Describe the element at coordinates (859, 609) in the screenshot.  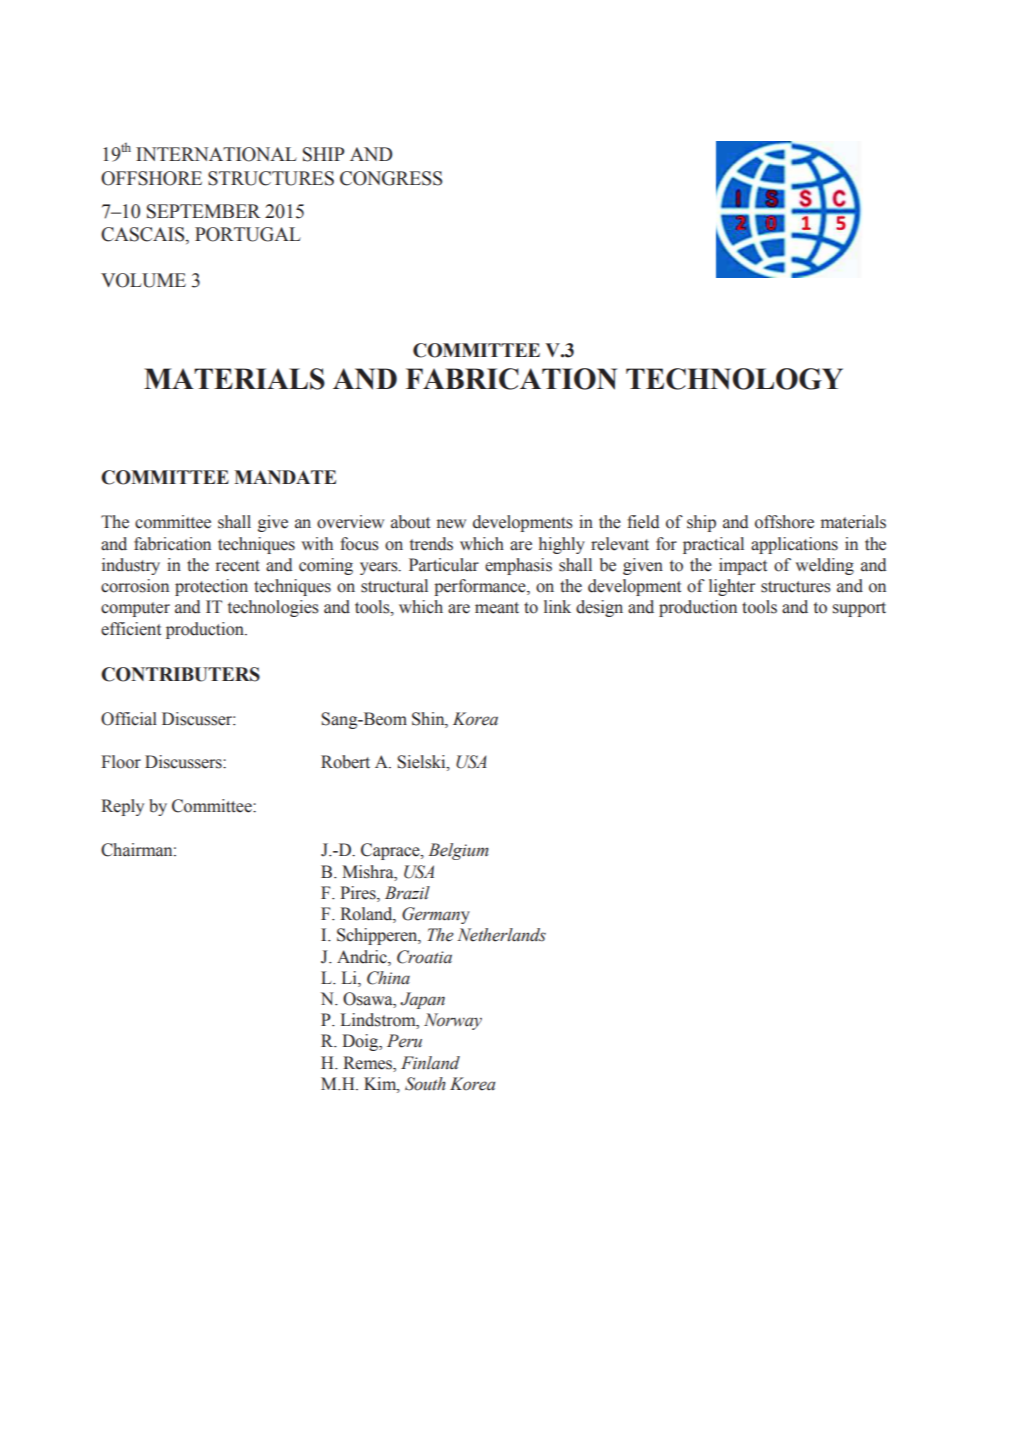
I see `support` at that location.
